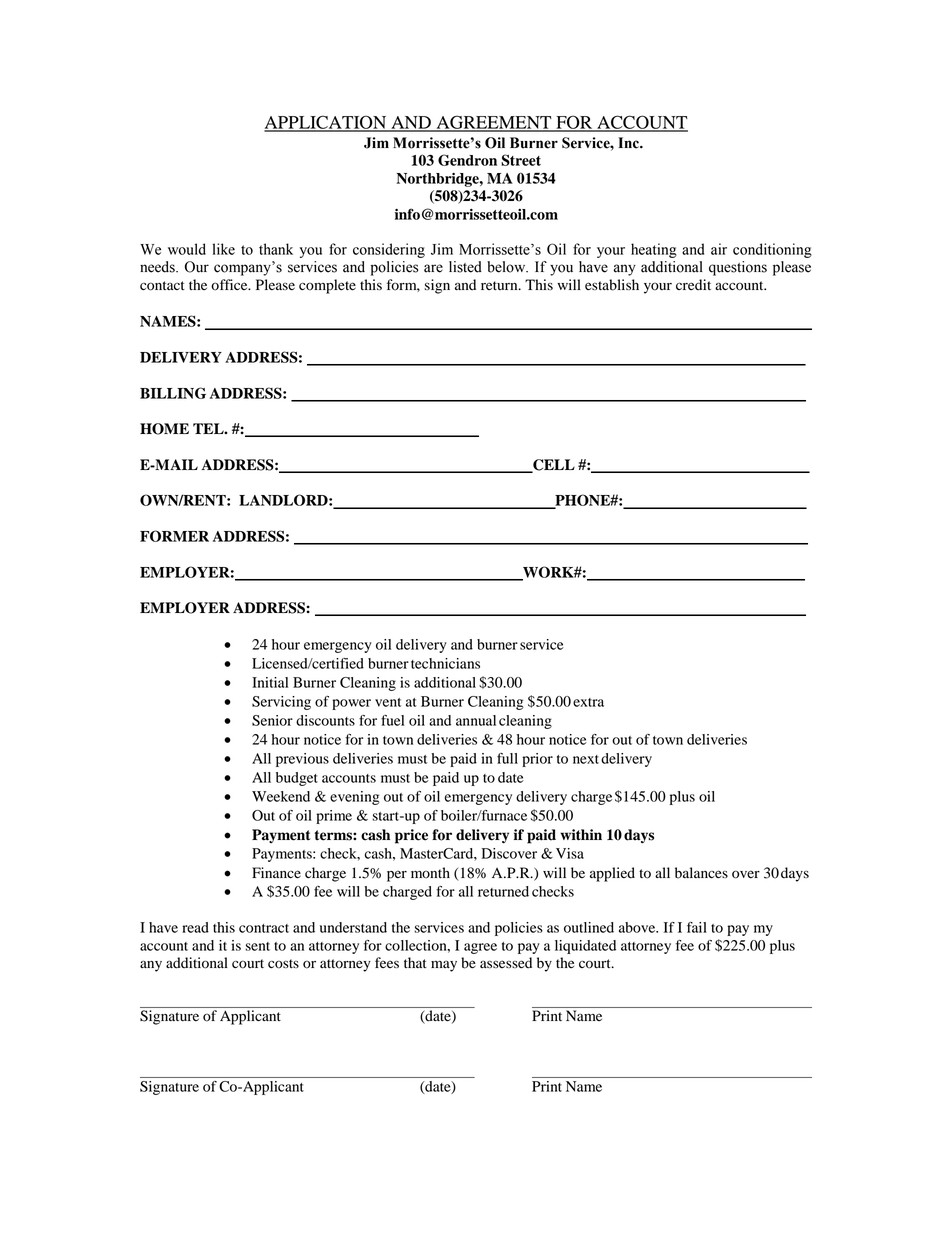  I want to click on credit, so click(693, 285).
